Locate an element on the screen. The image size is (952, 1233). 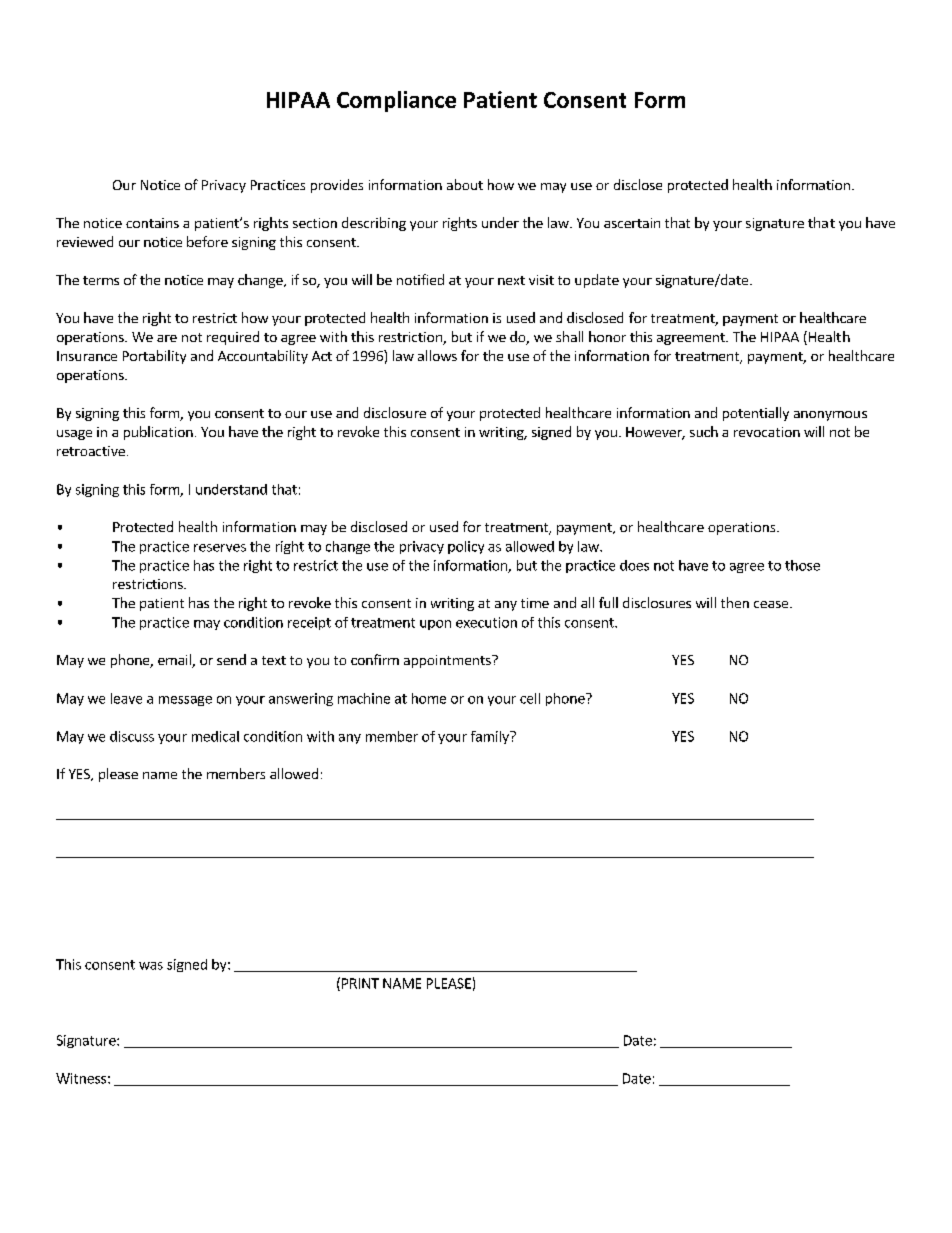
then is located at coordinates (735, 602).
